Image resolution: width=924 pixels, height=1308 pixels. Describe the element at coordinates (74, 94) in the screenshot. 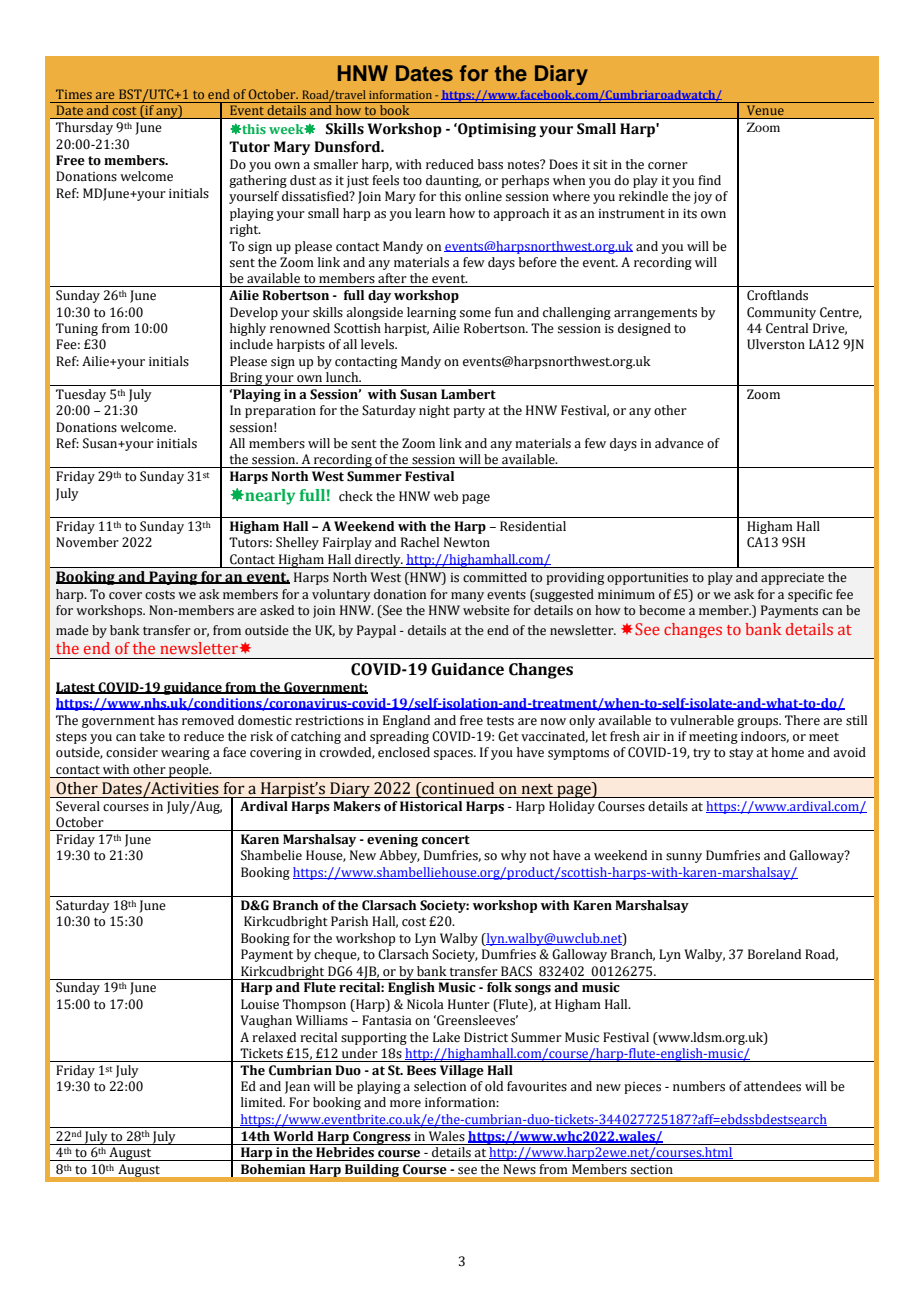

I see `Times` at that location.
